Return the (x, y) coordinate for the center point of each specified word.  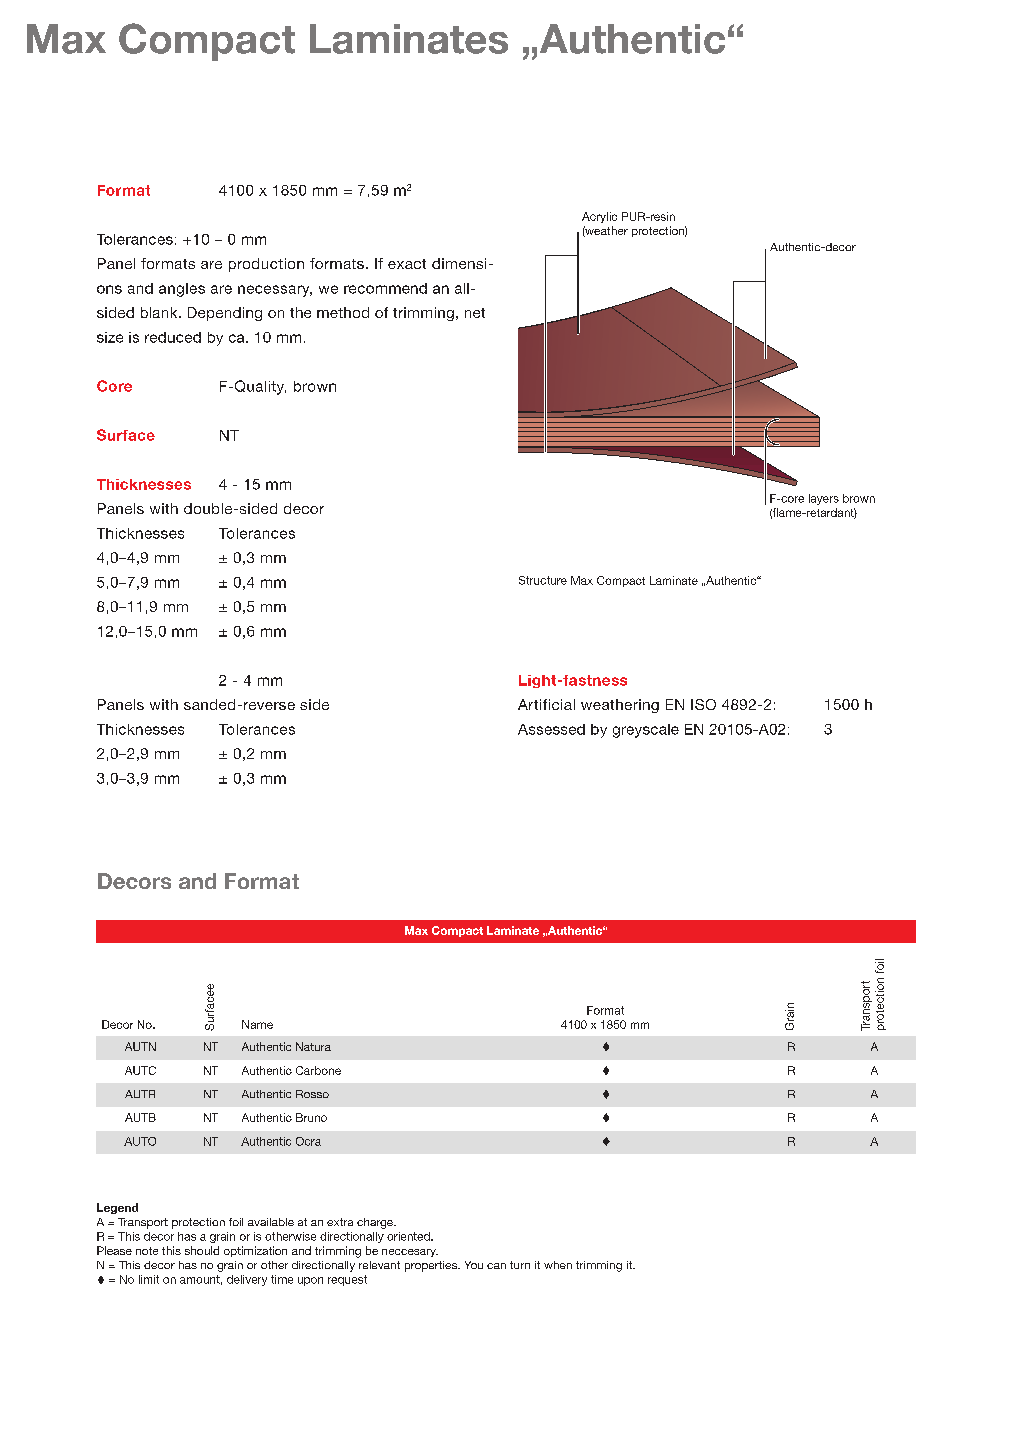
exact (407, 264)
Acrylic (599, 217)
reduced (173, 337)
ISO (703, 704)
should (202, 1250)
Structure (543, 580)
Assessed (551, 729)
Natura (313, 1046)
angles (182, 290)
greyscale (646, 731)
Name (257, 1024)
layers (824, 499)
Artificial (546, 704)
